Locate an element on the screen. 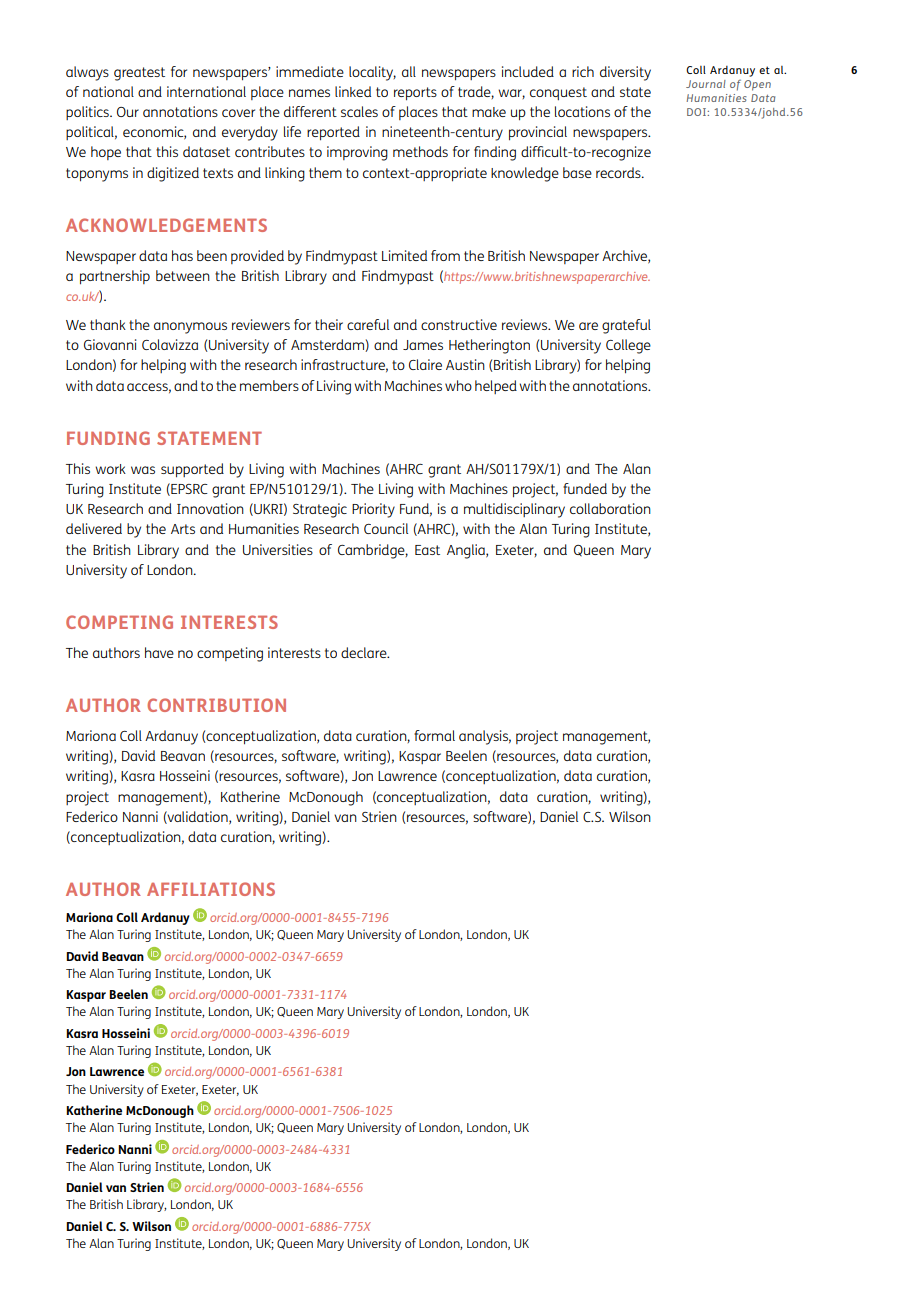 Image resolution: width=924 pixels, height=1308 pixels. CONTRIBUTION is located at coordinates (216, 705).
